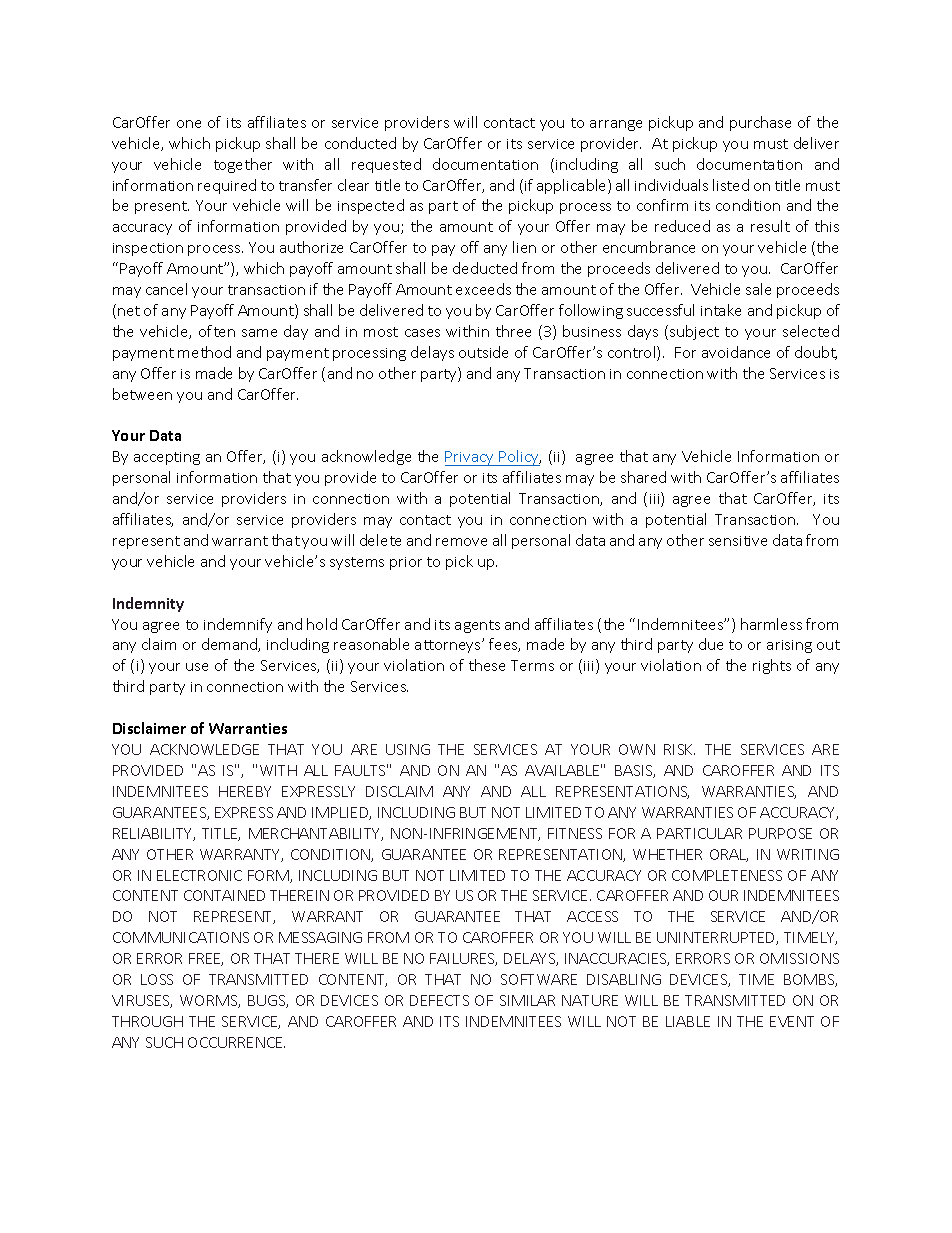 The height and width of the screenshot is (1233, 952). Describe the element at coordinates (760, 123) in the screenshot. I see `purchase` at that location.
